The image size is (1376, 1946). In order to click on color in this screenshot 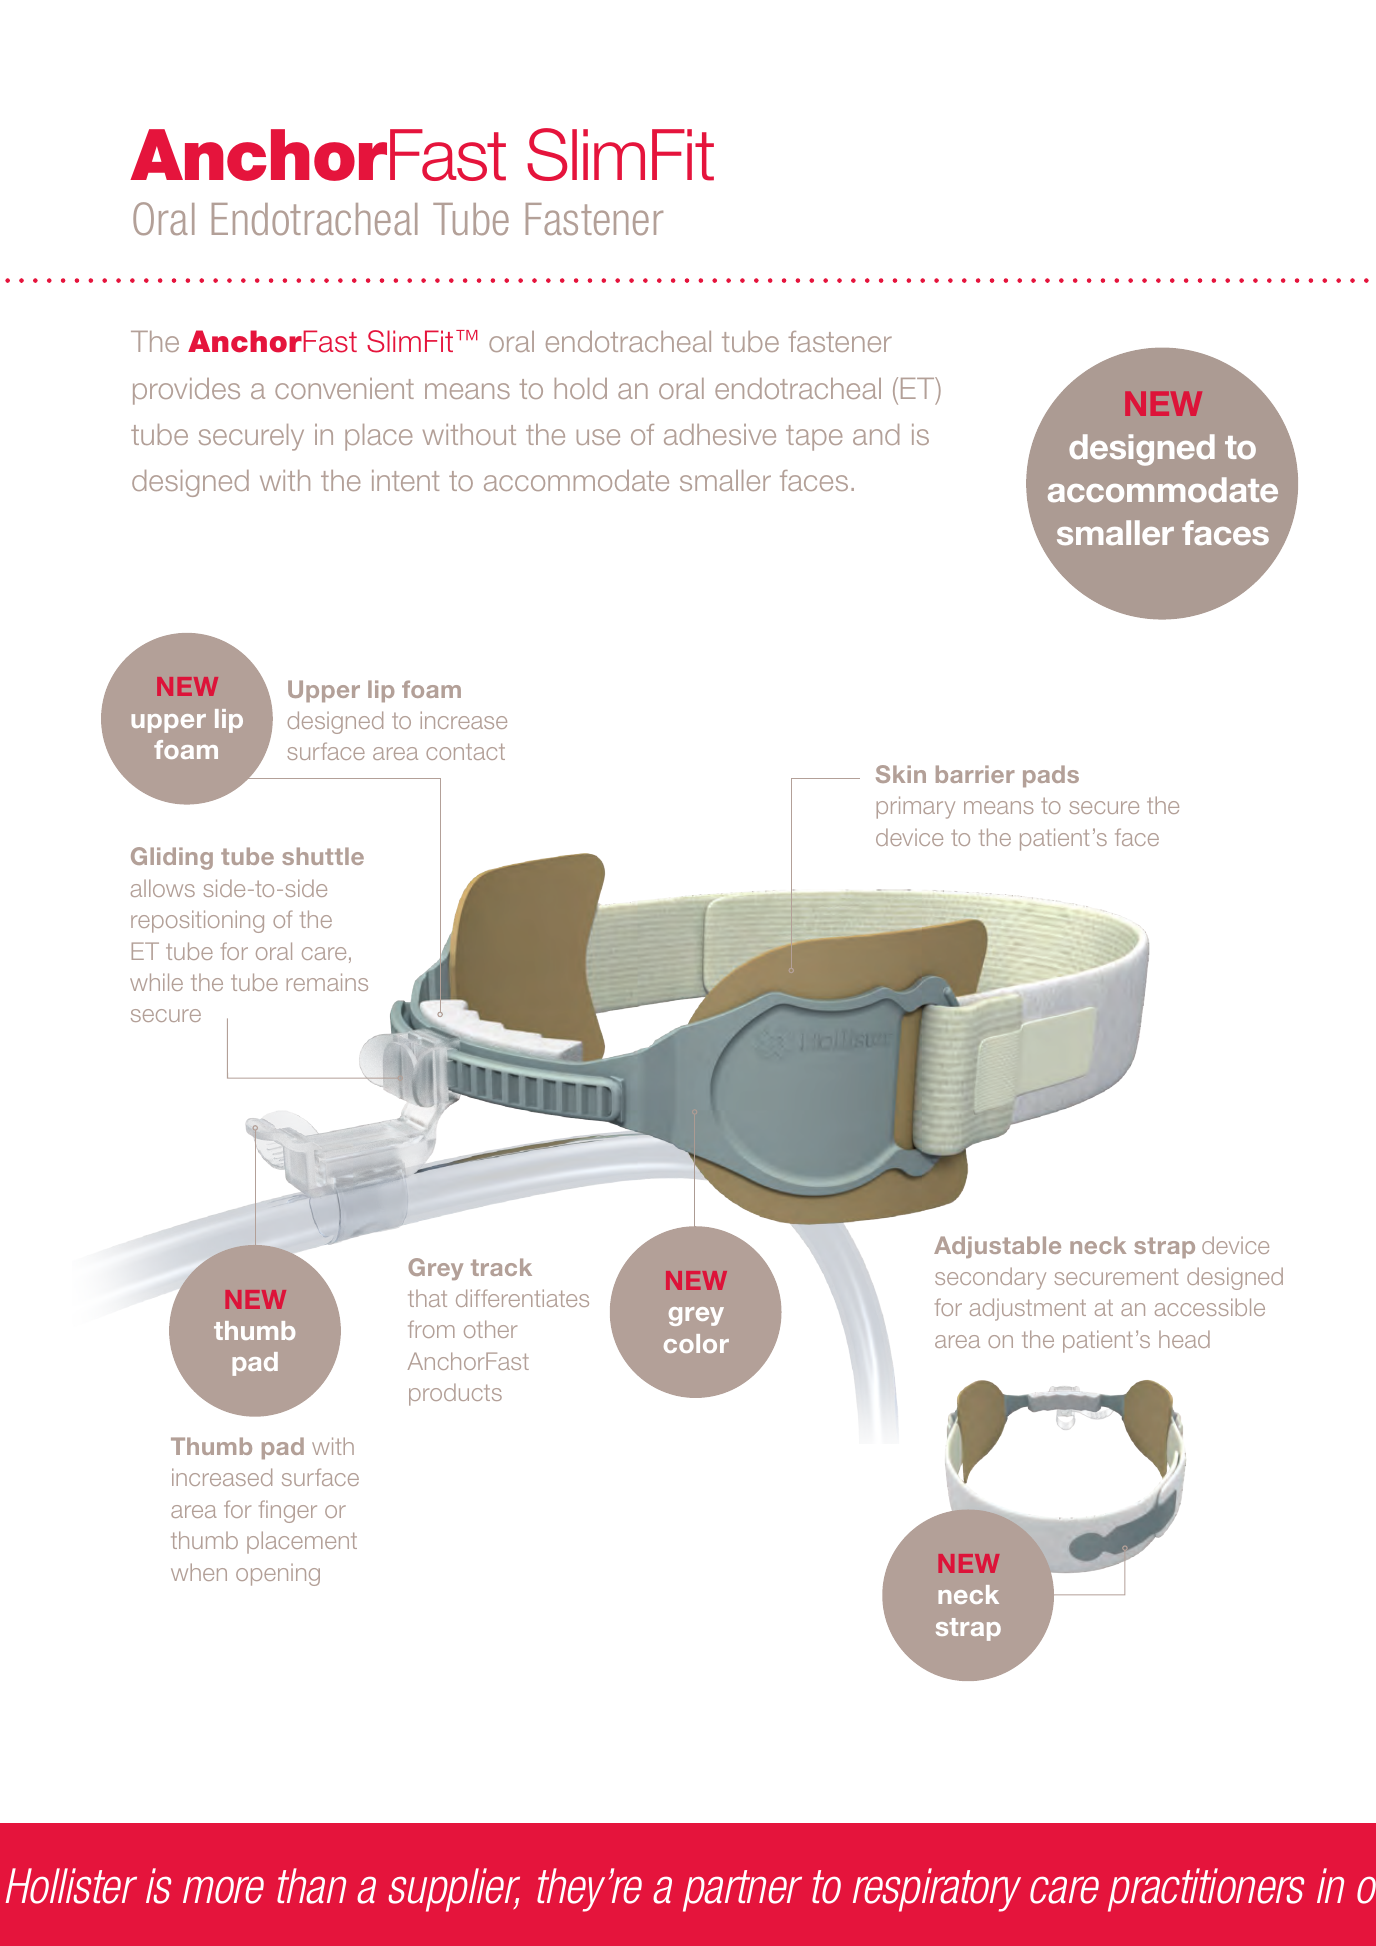, I will do `click(696, 1343)`.
